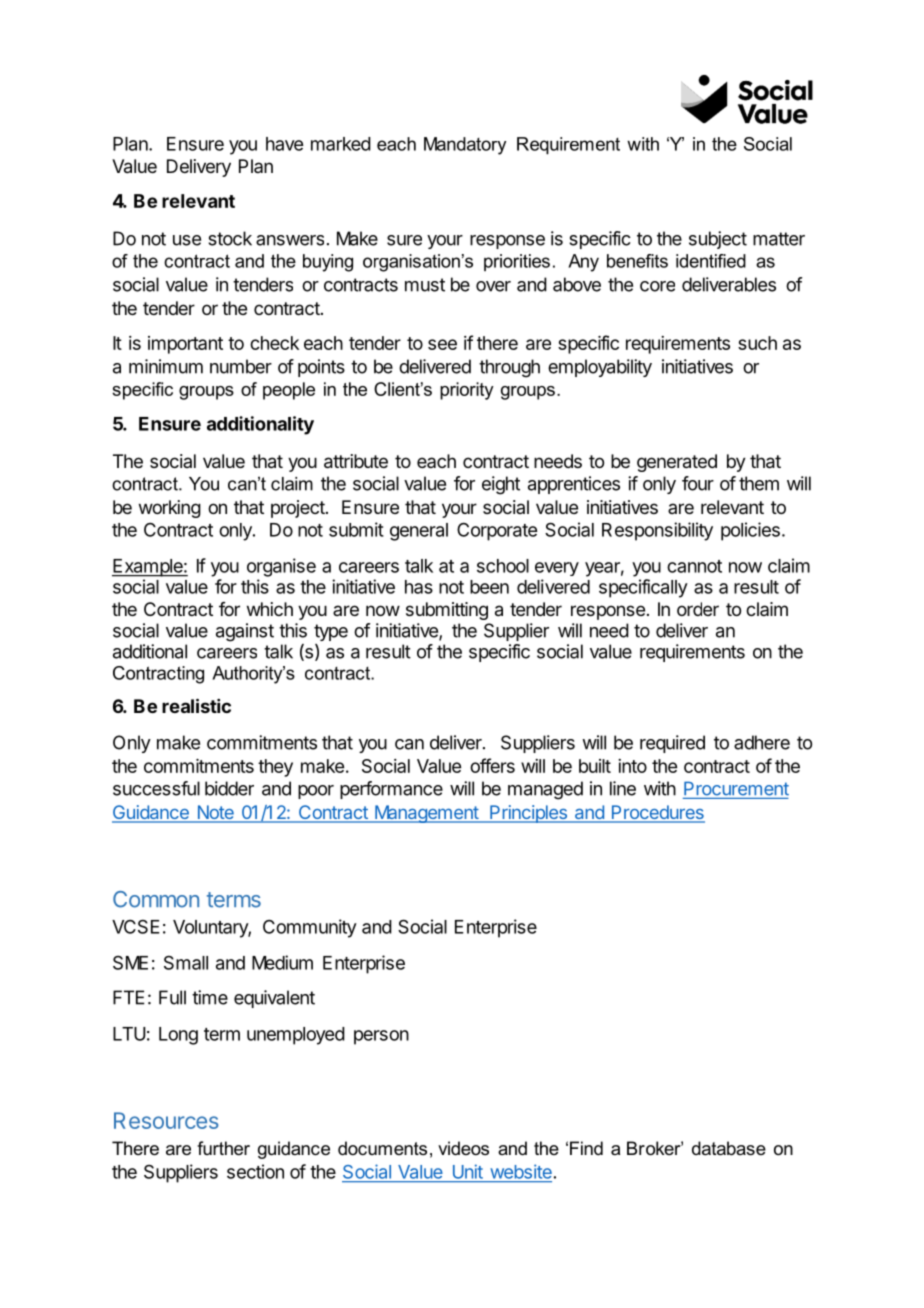 The width and height of the screenshot is (924, 1308). What do you see at coordinates (230, 238) in the screenshot?
I see `stock` at bounding box center [230, 238].
